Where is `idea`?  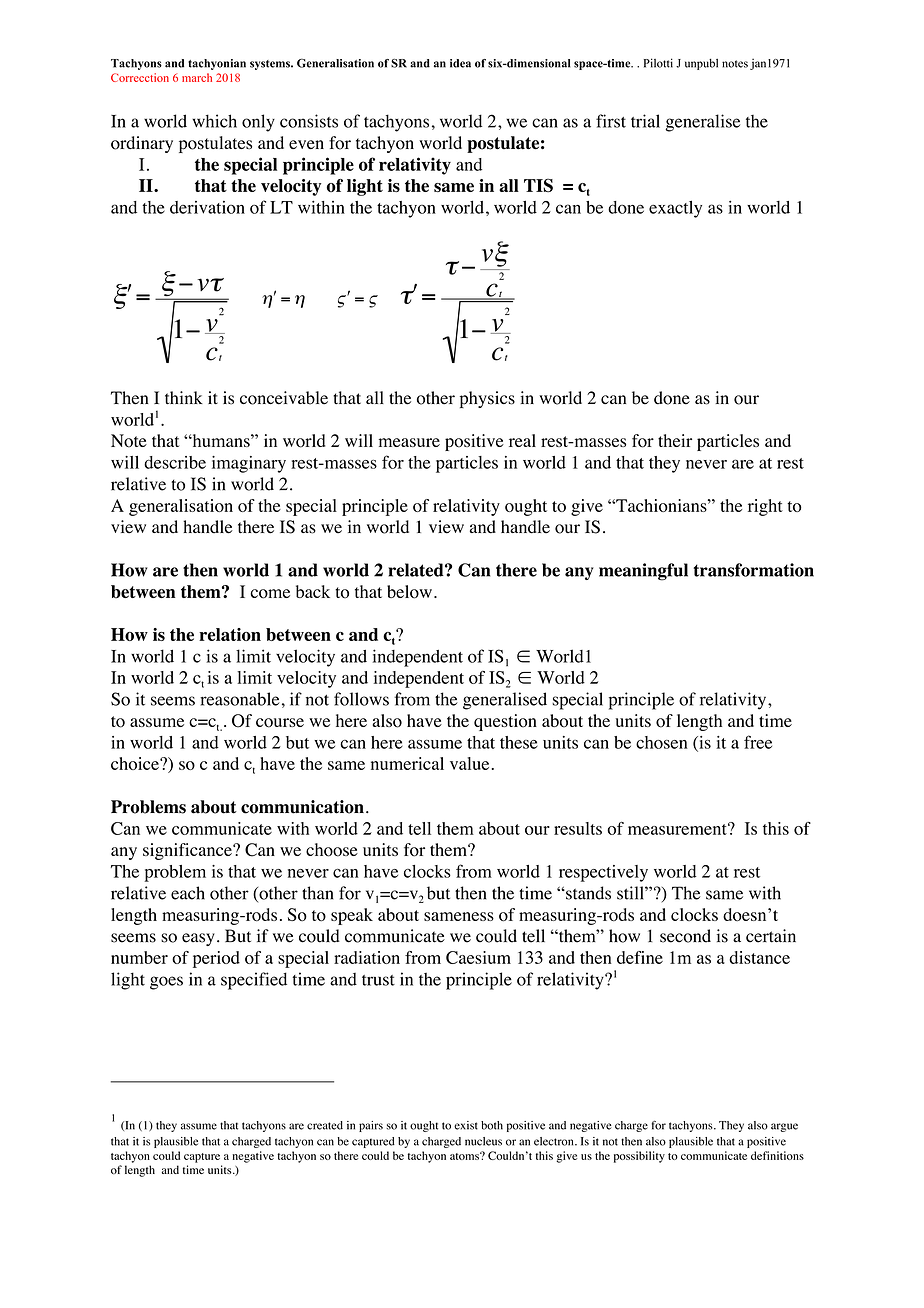
idea is located at coordinates (460, 63).
